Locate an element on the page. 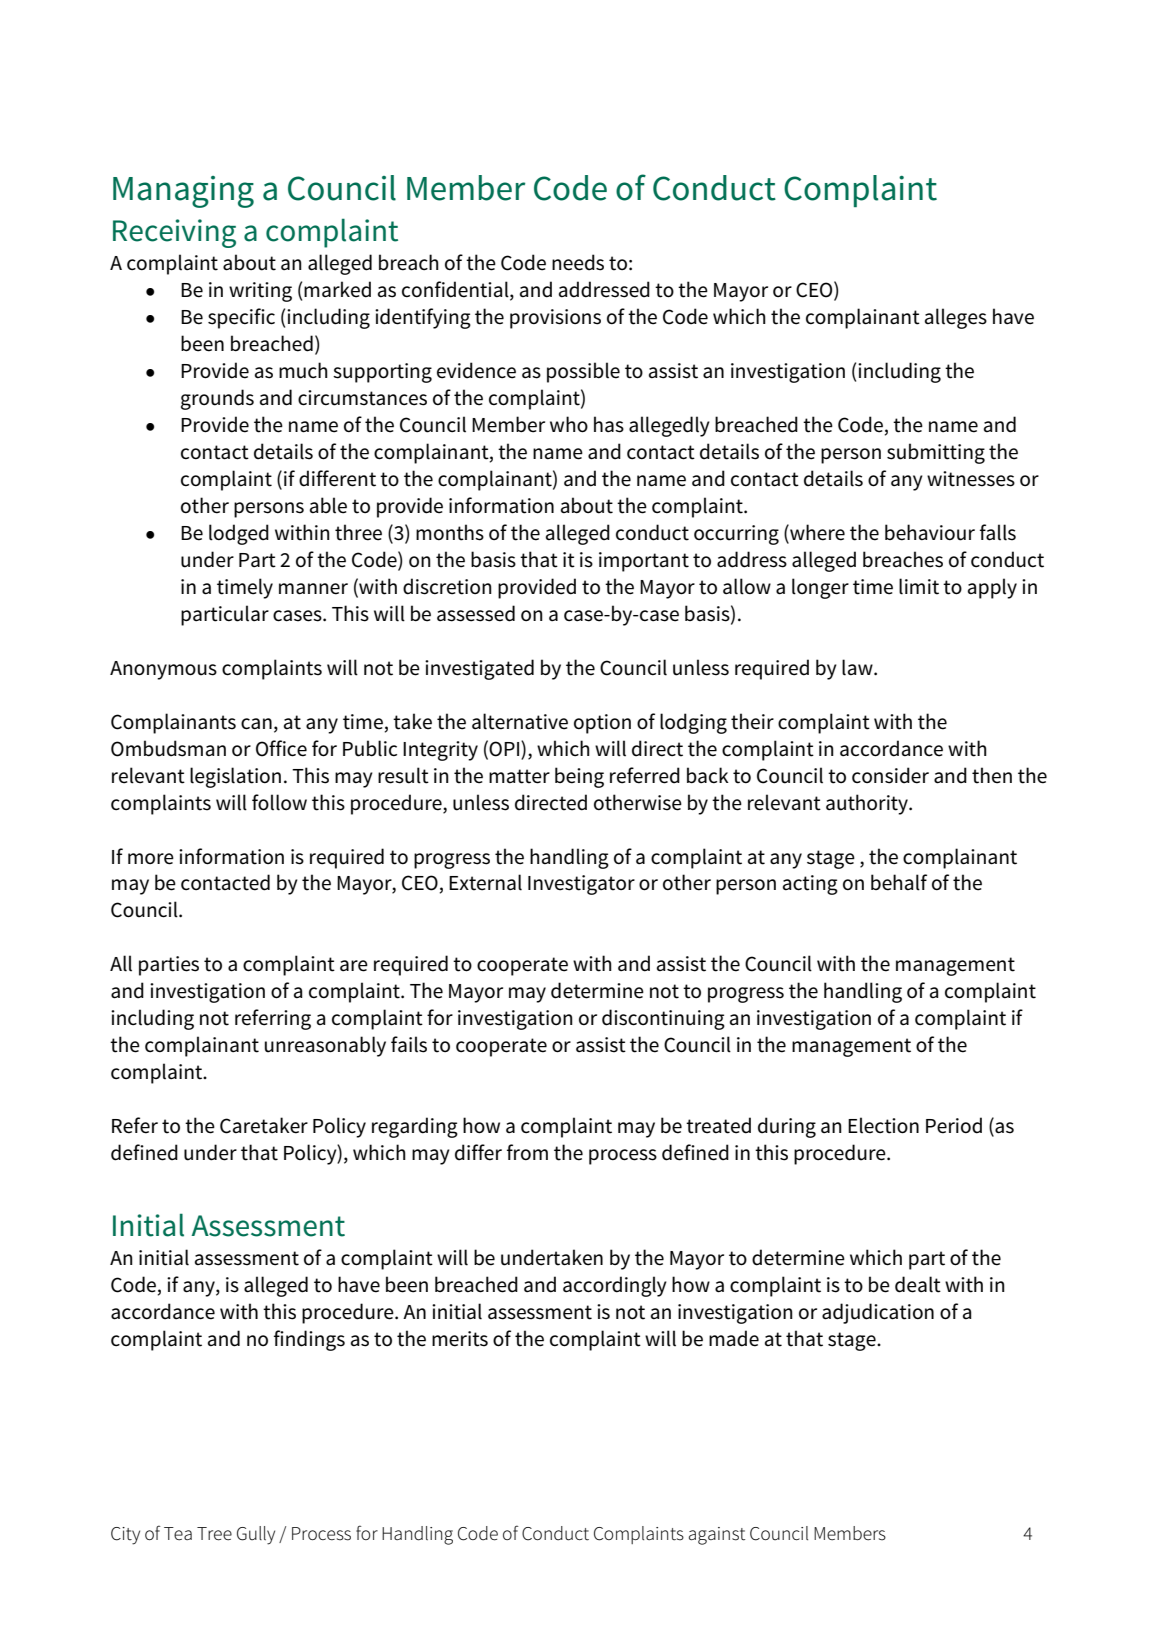 The height and width of the image is (1642, 1161). discontinuing is located at coordinates (663, 1019).
